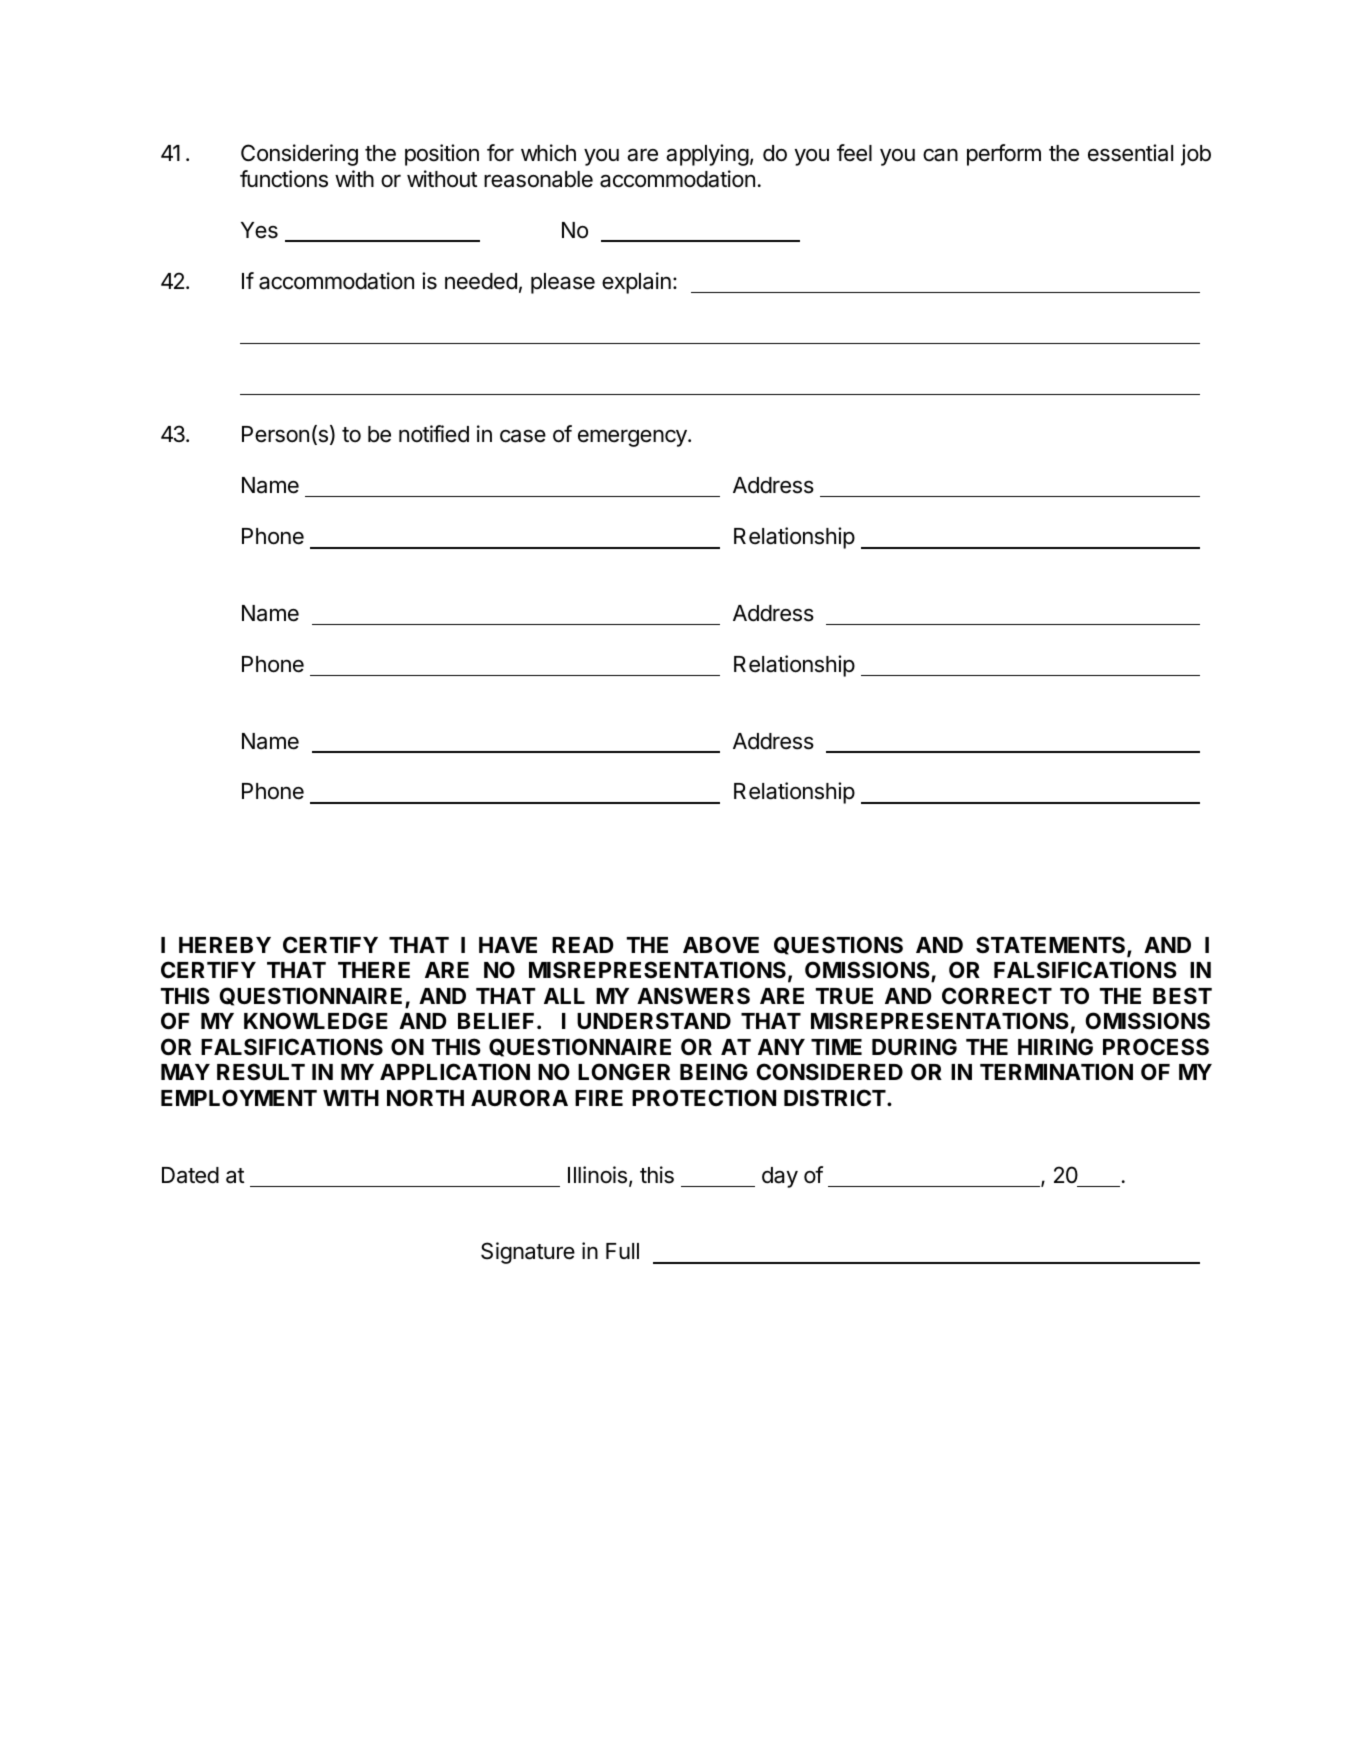  What do you see at coordinates (190, 1175) in the image?
I see `Dated` at bounding box center [190, 1175].
